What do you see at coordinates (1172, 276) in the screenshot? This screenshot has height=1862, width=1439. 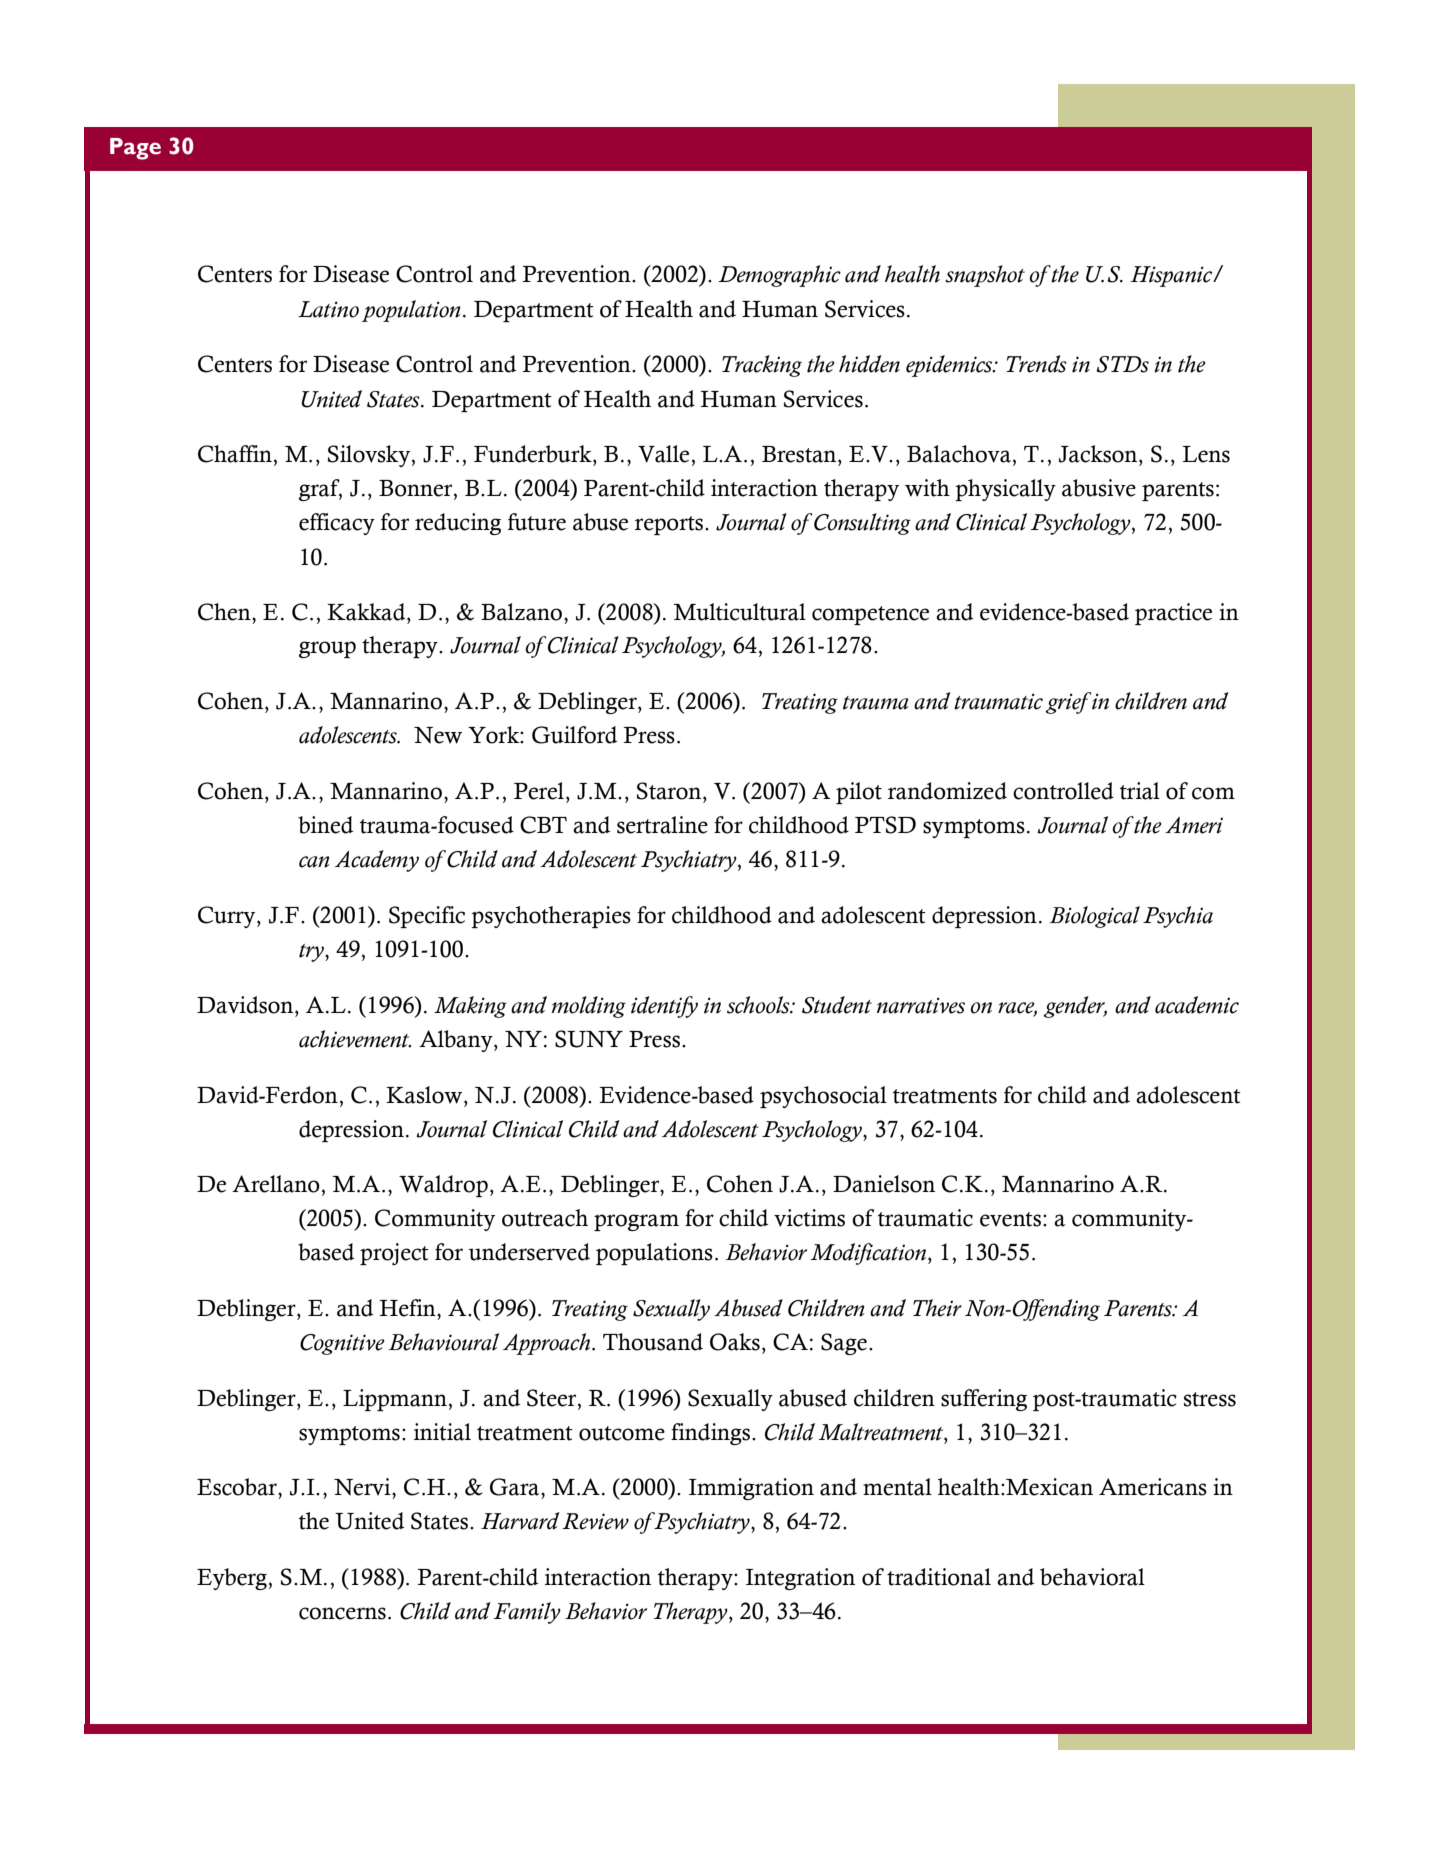 I see `Hispanic` at bounding box center [1172, 276].
